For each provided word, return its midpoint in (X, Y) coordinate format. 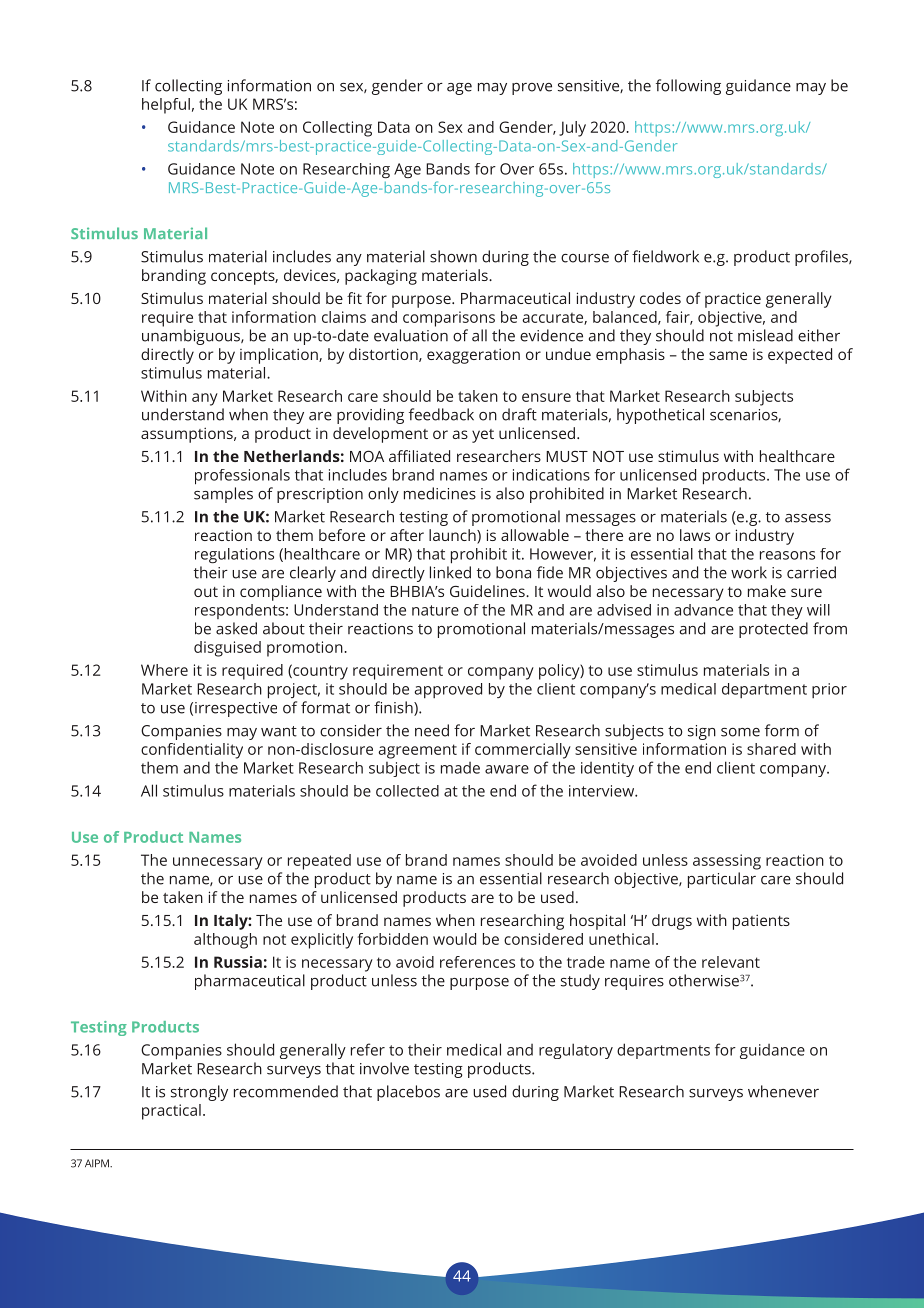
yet (483, 436)
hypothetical (660, 416)
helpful (166, 106)
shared (771, 749)
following (688, 87)
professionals (242, 477)
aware (507, 769)
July (572, 129)
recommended (286, 1091)
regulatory (576, 1051)
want (279, 731)
